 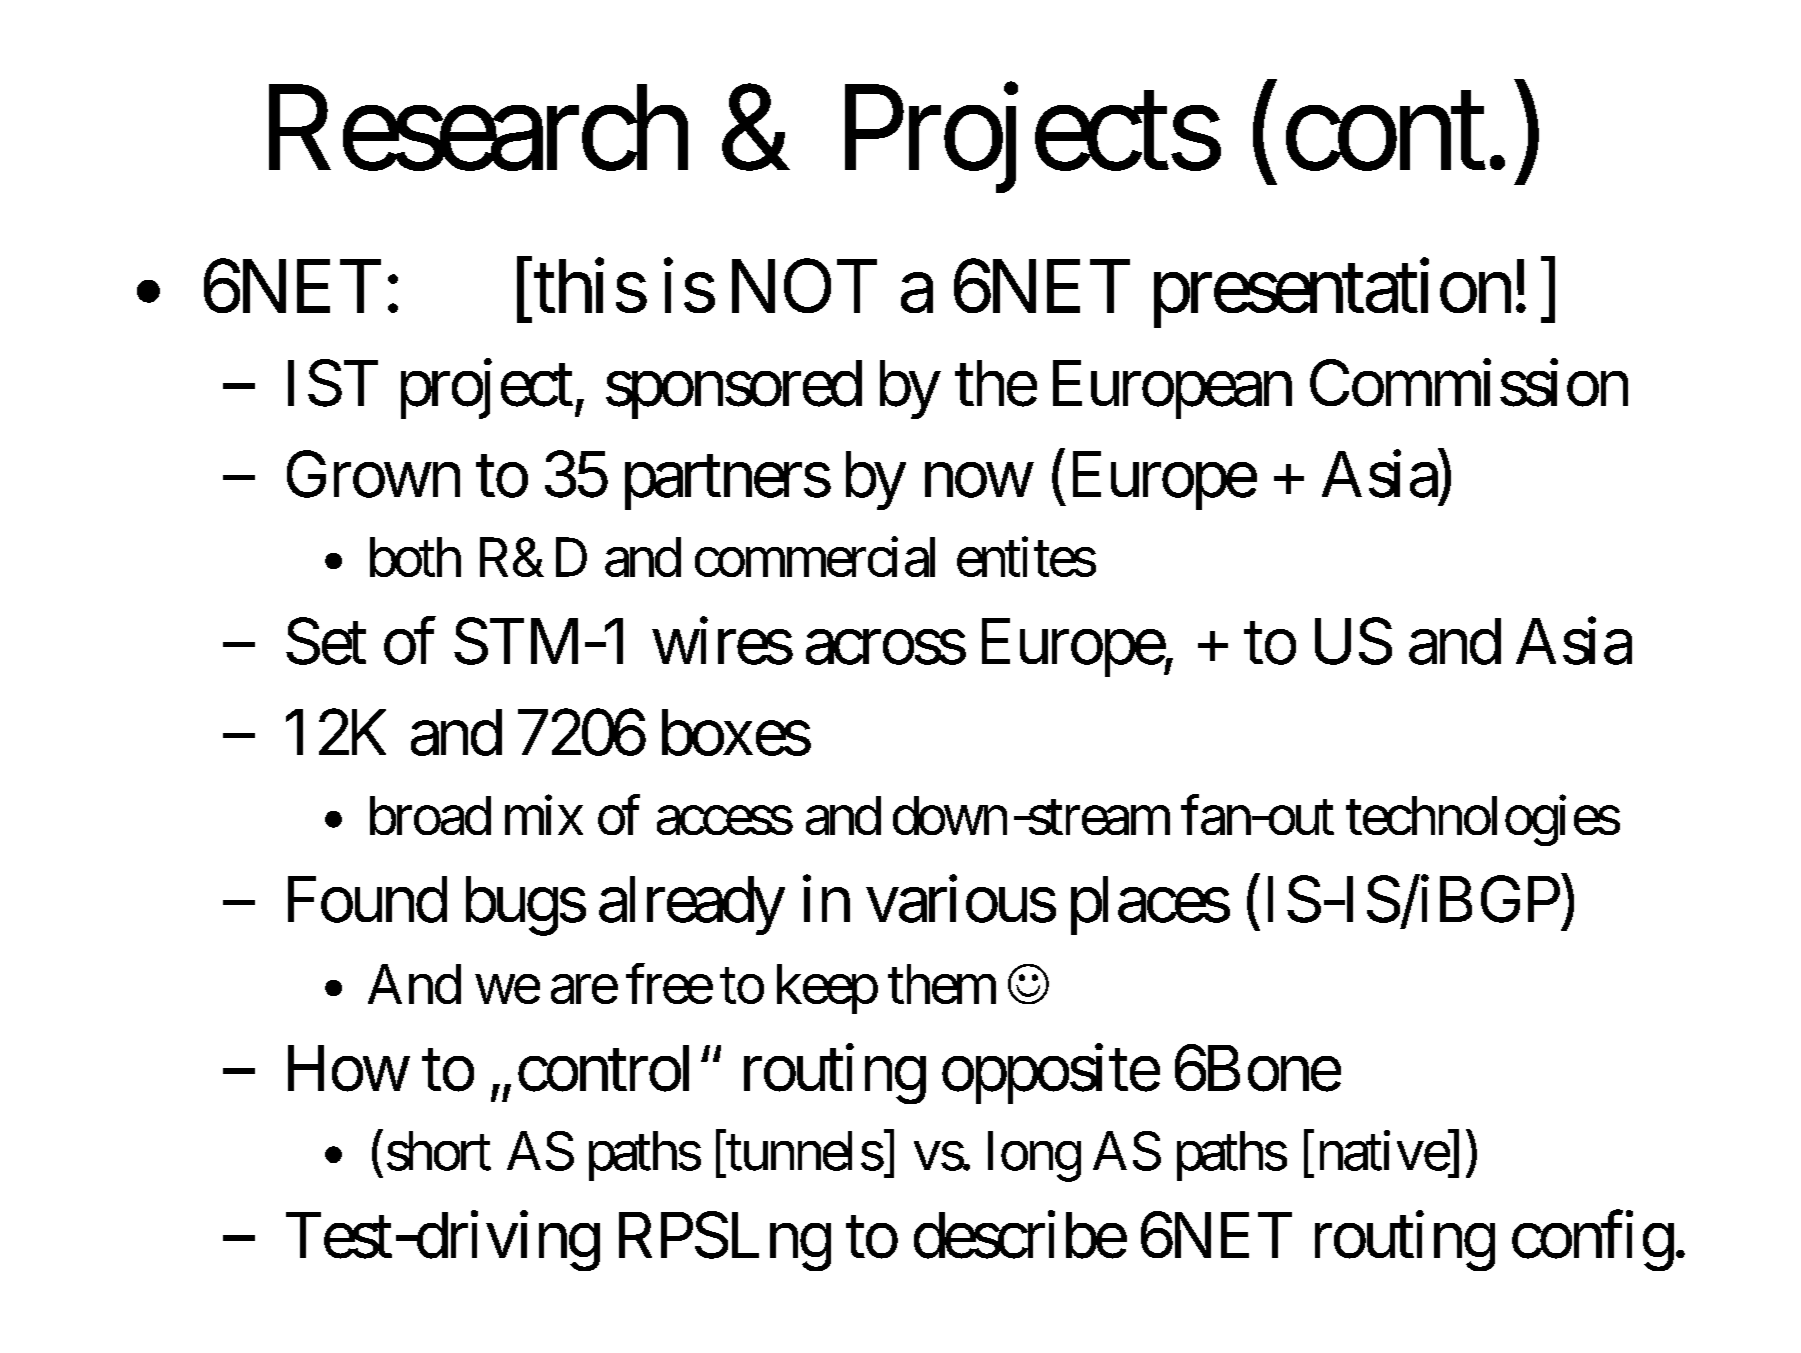 What do you see at coordinates (815, 557) in the screenshot?
I see `commercial` at bounding box center [815, 557].
